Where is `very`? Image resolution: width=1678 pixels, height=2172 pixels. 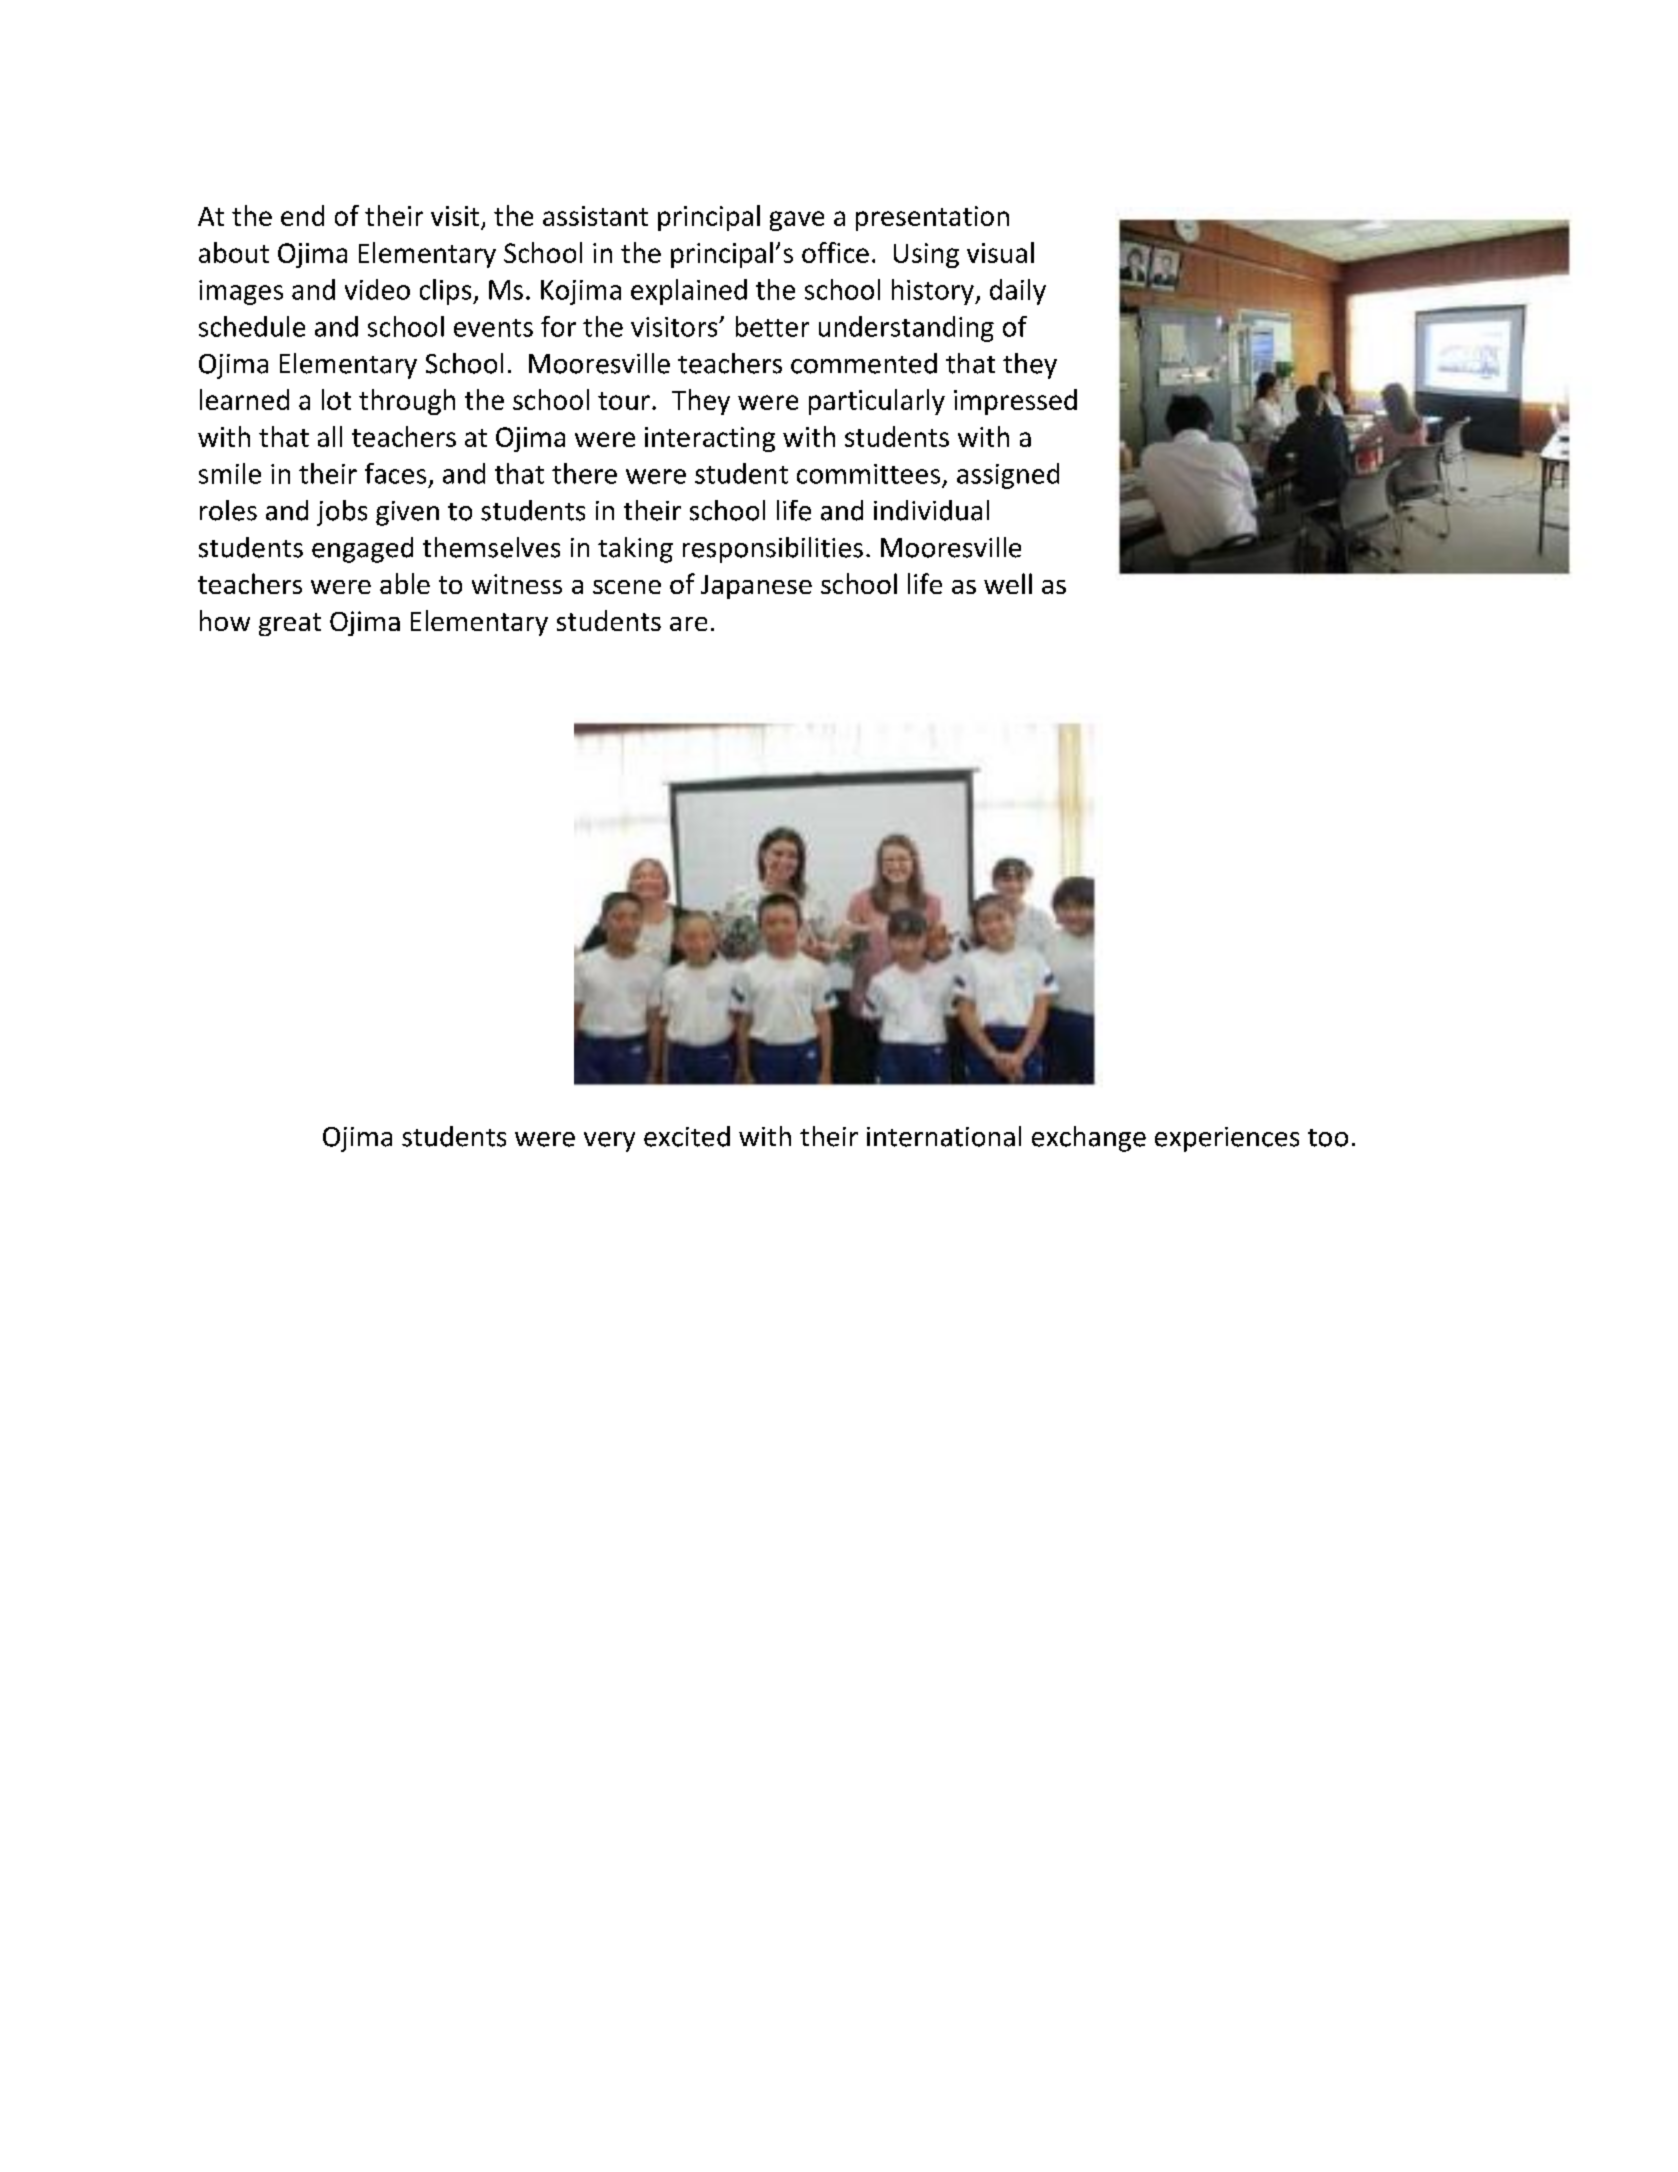 very is located at coordinates (609, 1142).
